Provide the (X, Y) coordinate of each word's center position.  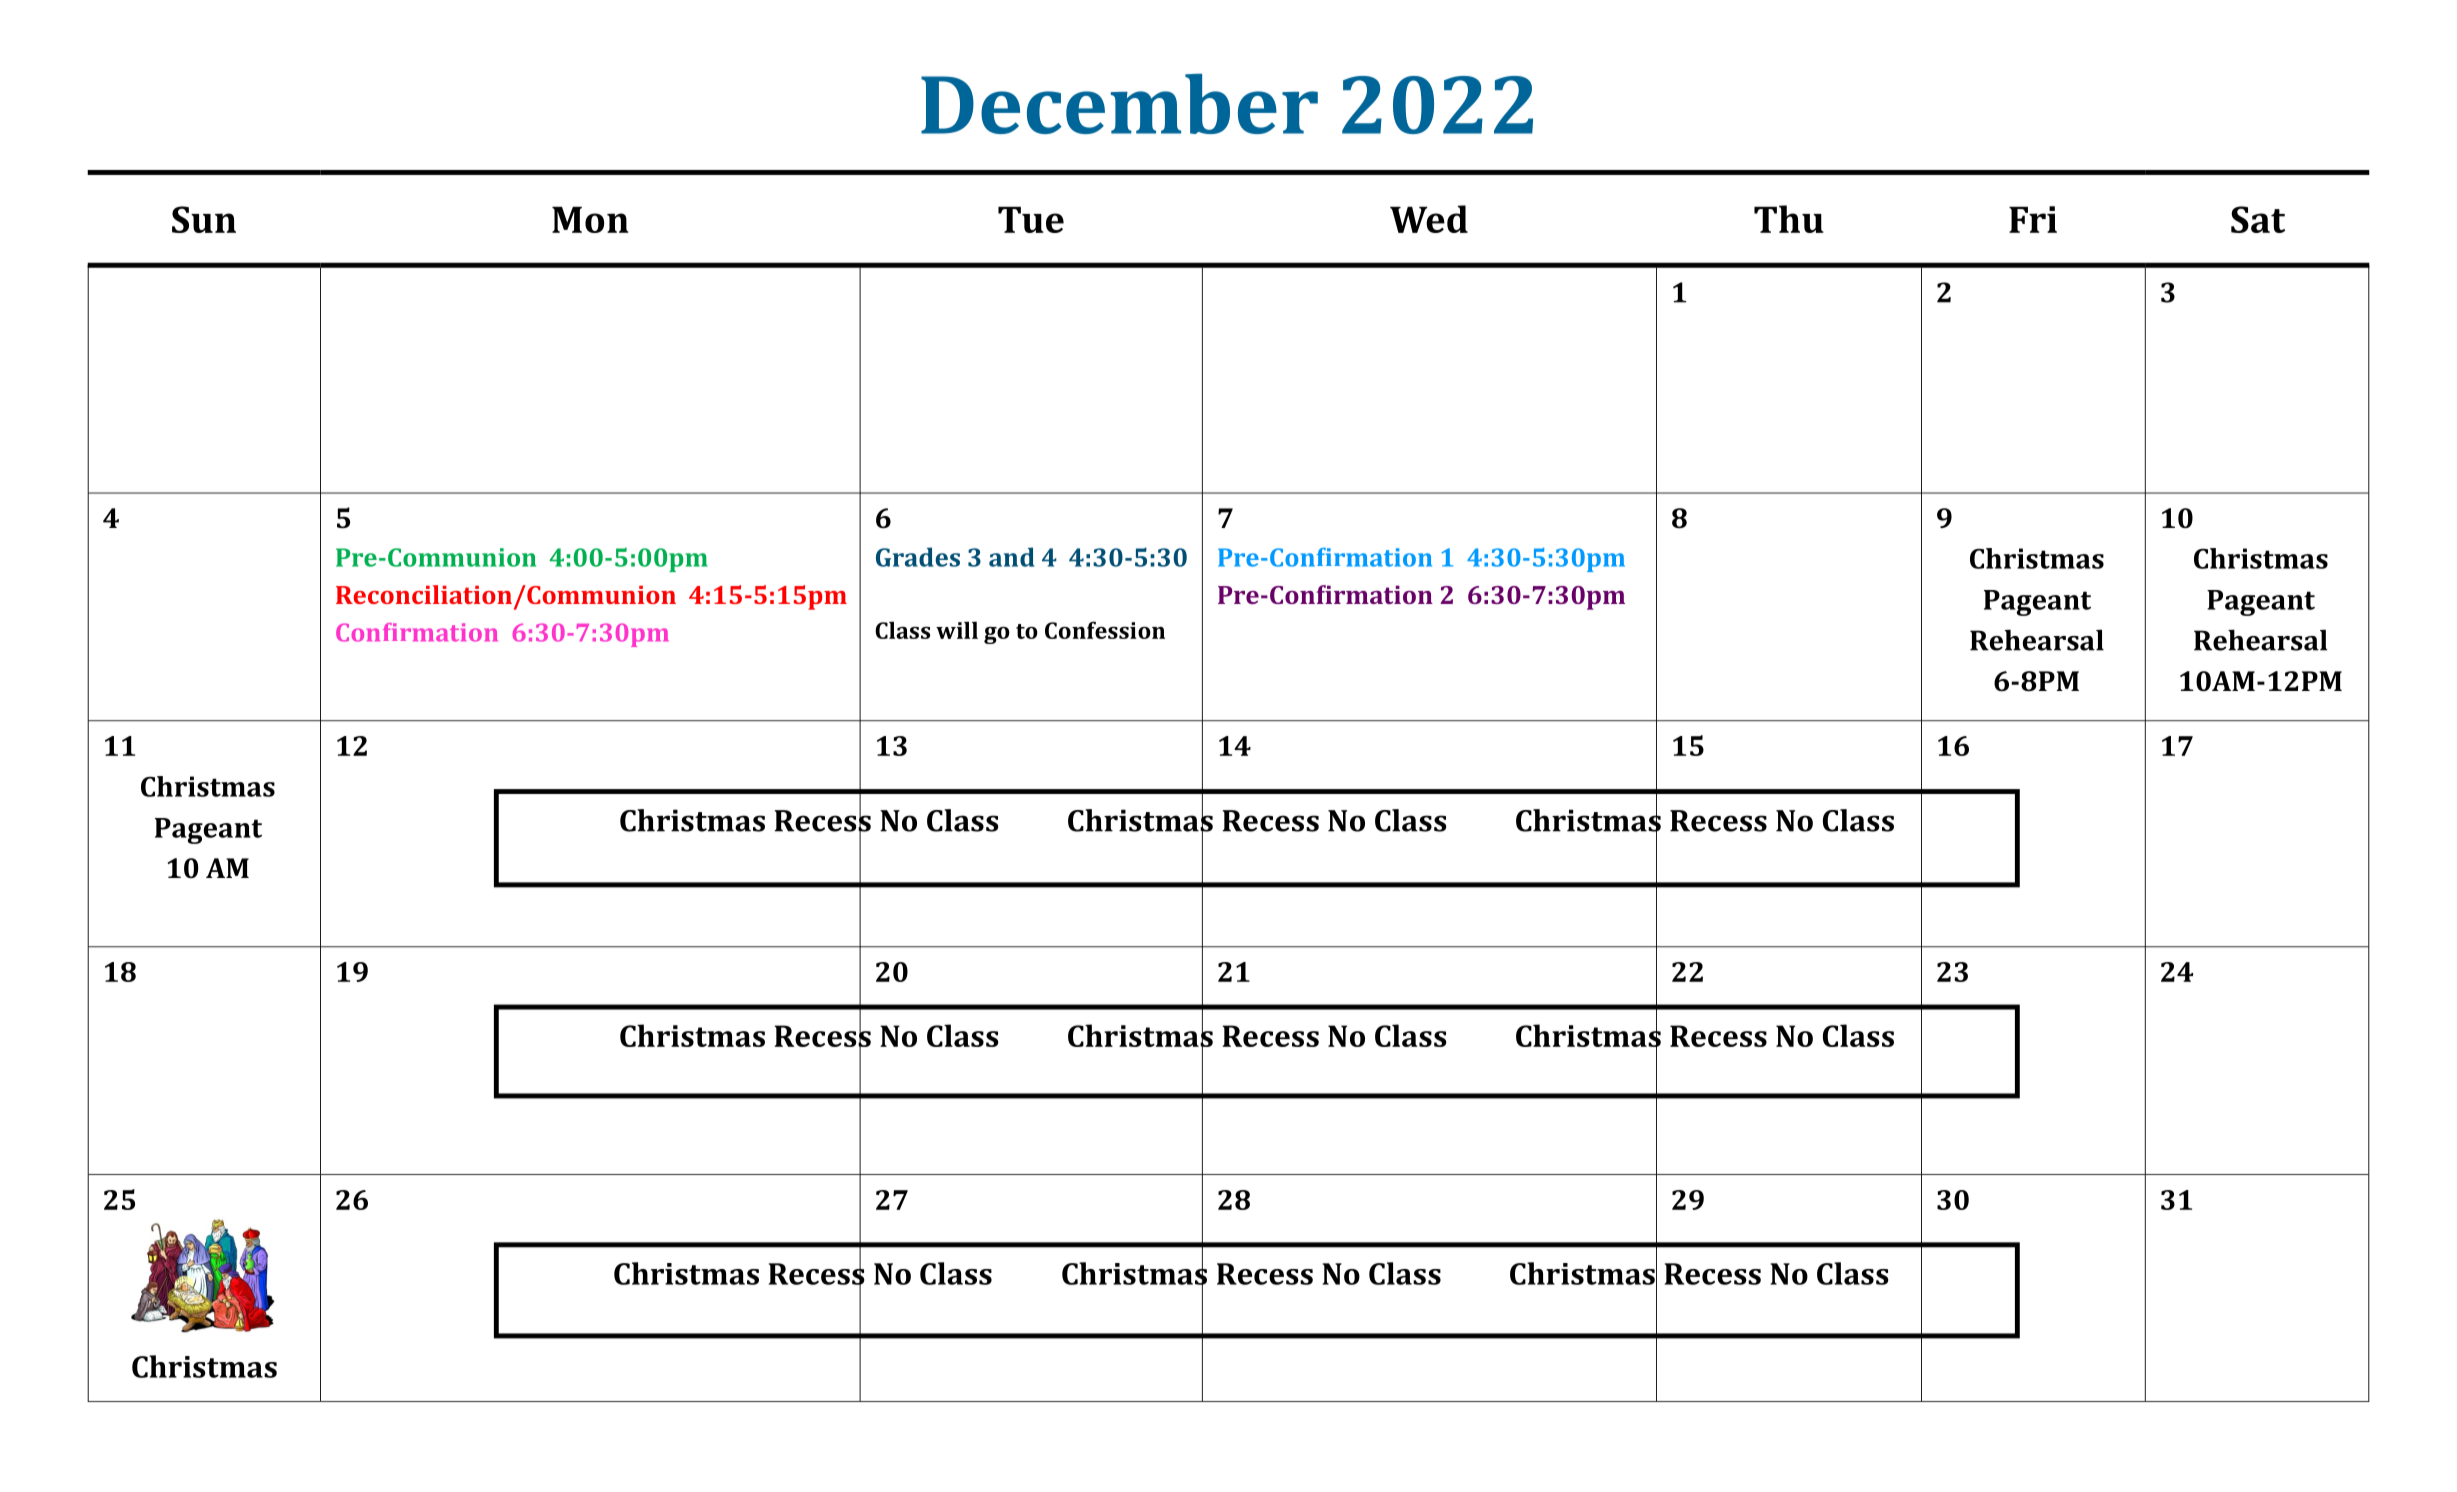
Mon (590, 220)
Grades (918, 557)
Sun (204, 219)
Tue (1031, 220)
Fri (2033, 219)
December (1119, 104)
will (957, 630)
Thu (1789, 219)
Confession (1105, 630)
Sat (2258, 219)
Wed (1429, 219)
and (1012, 557)
